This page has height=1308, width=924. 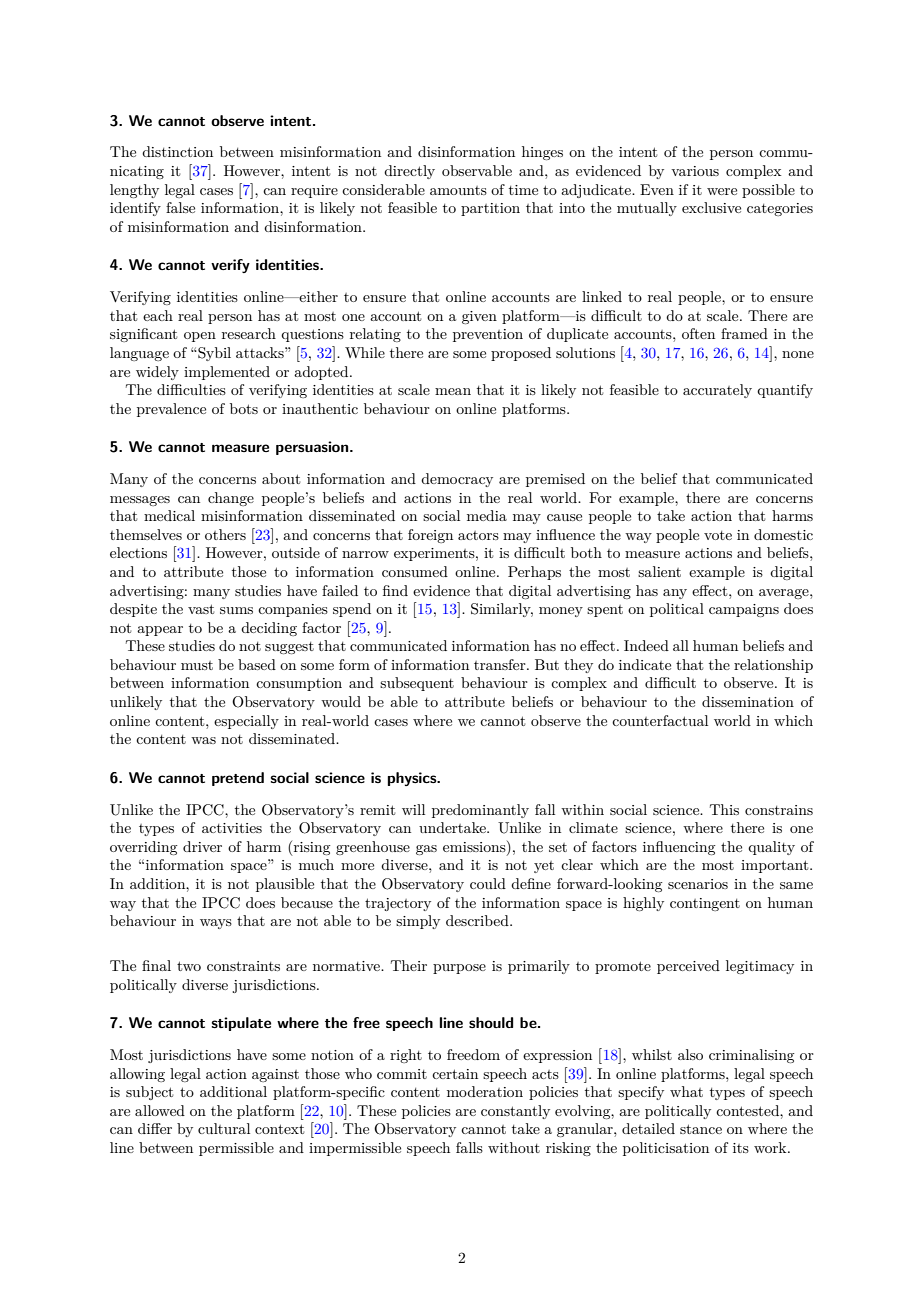 I want to click on must, so click(x=197, y=665).
